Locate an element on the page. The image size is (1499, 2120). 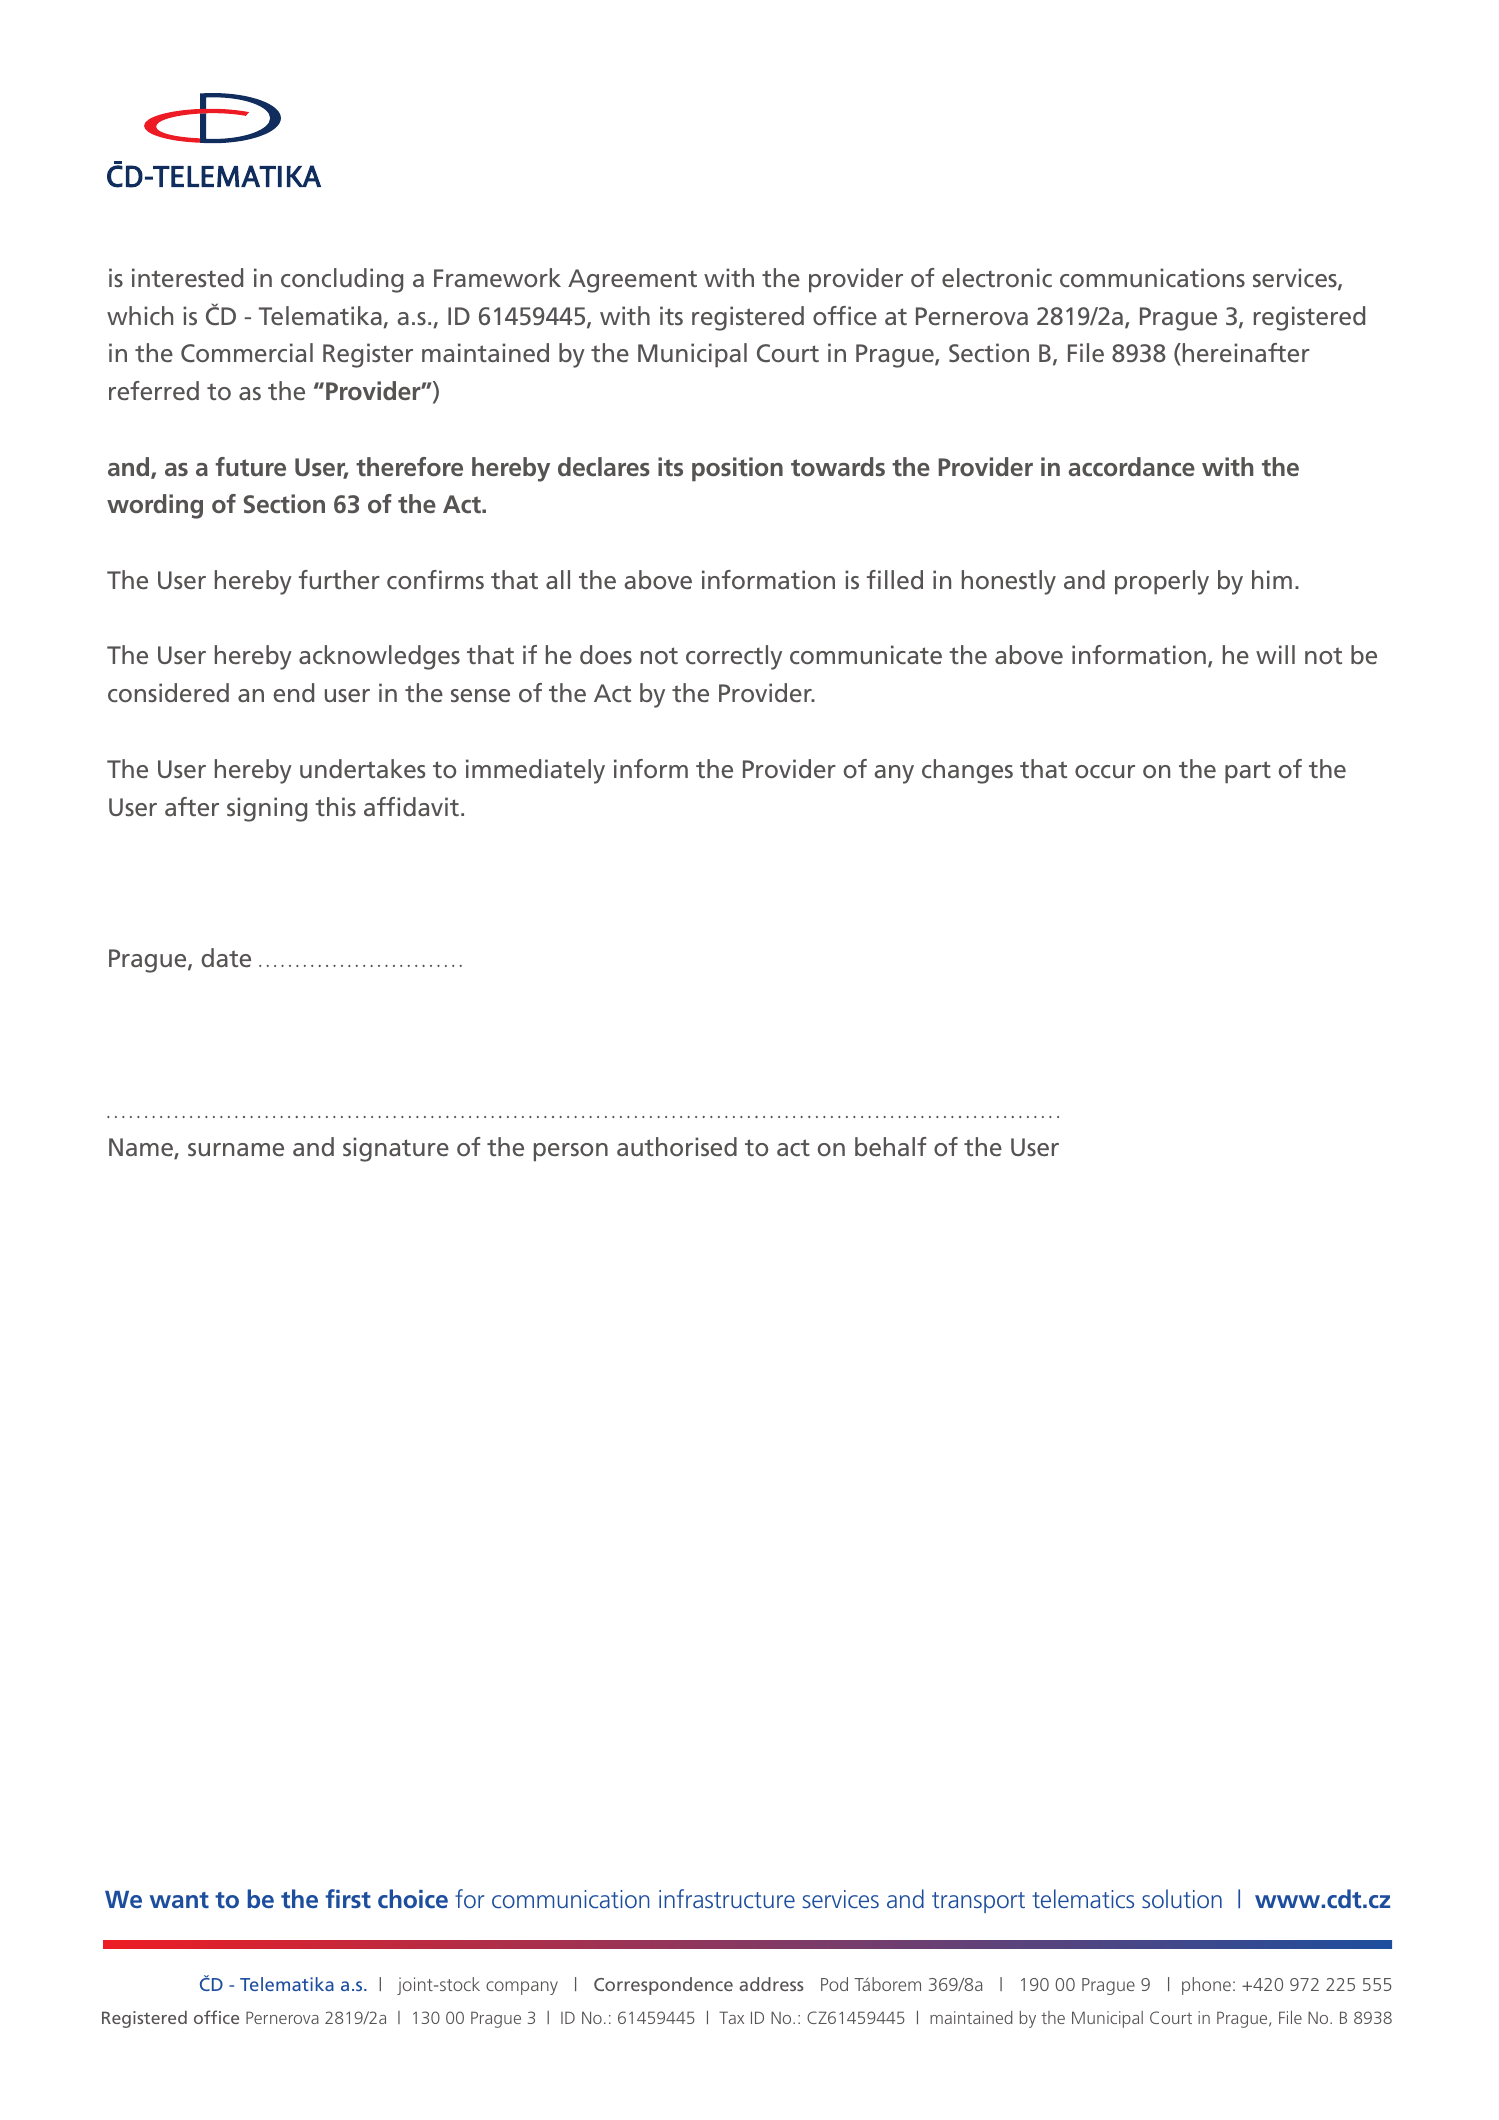
authorised is located at coordinates (677, 1146).
